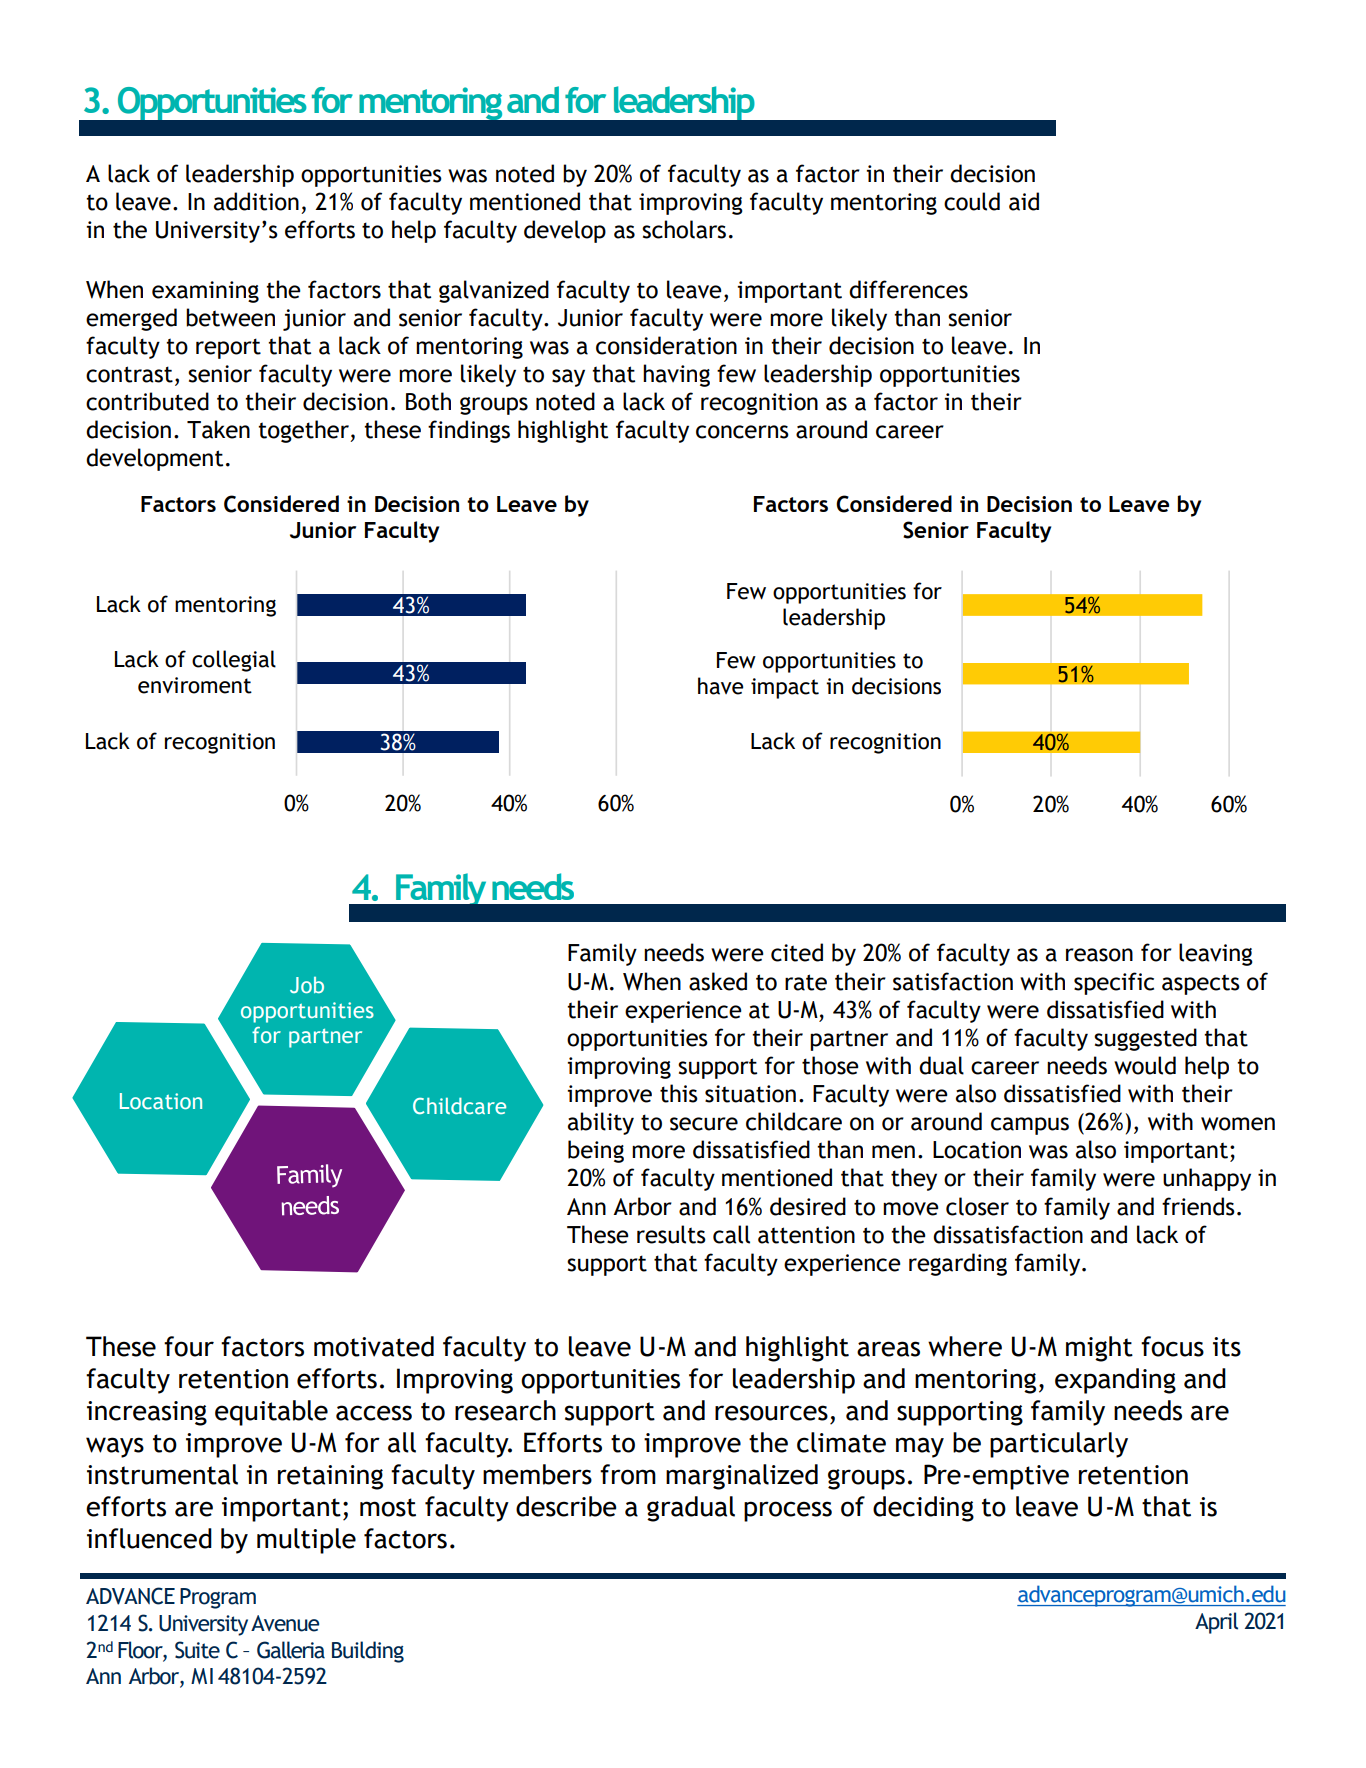 This screenshot has height=1768, width=1366. I want to click on asked, so click(718, 981).
